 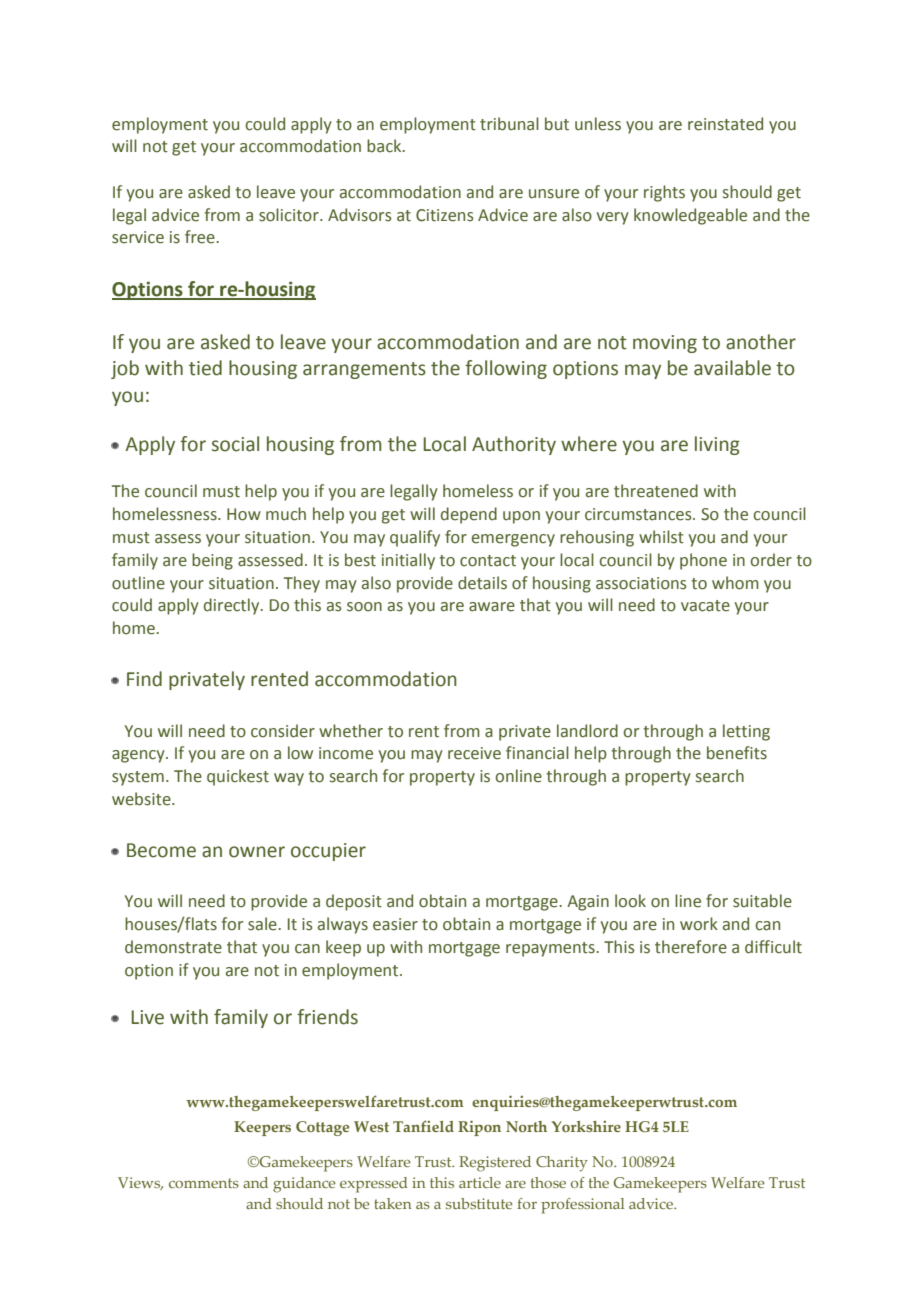 I want to click on article, so click(x=480, y=1182).
